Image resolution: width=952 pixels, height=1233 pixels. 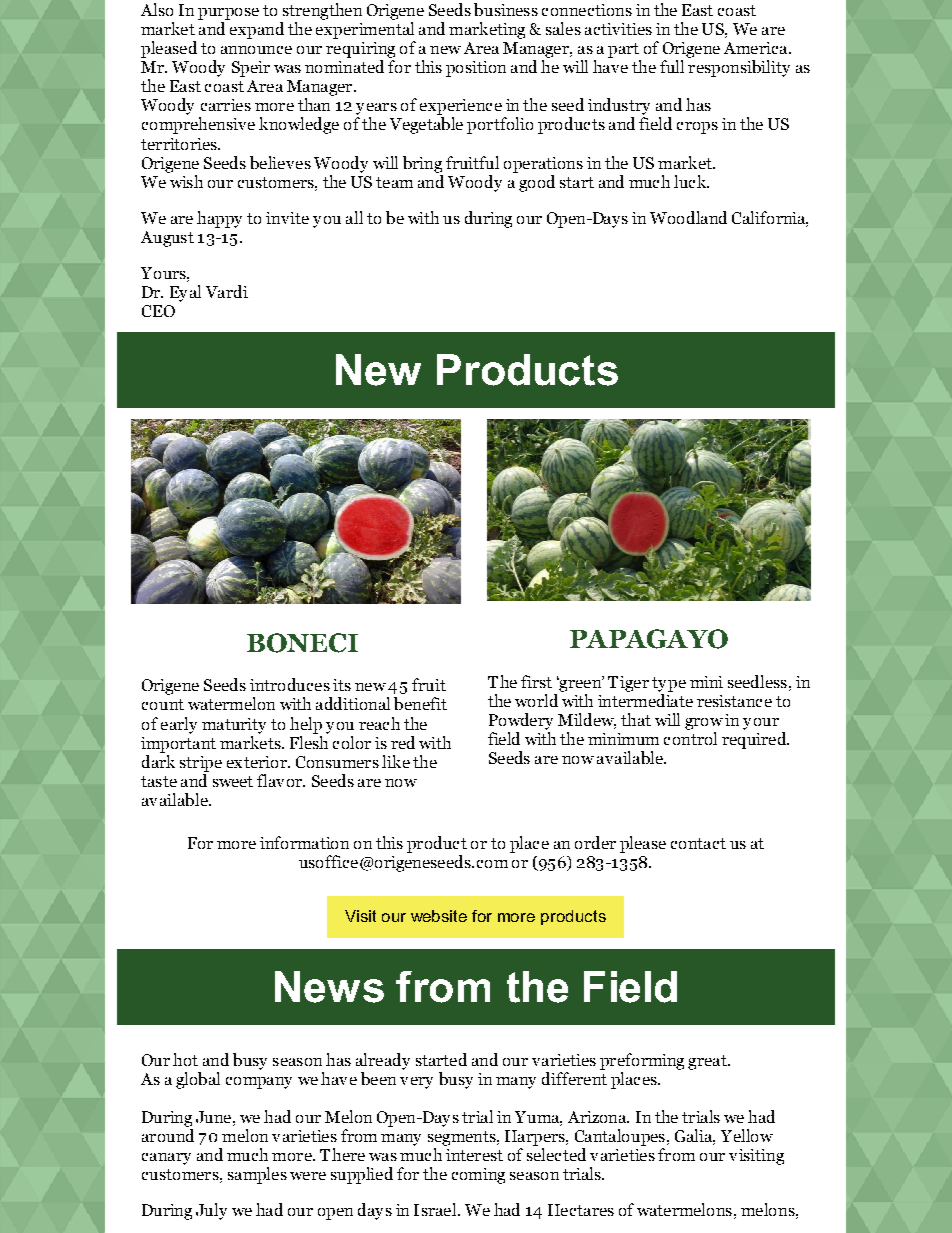 What do you see at coordinates (227, 291) in the screenshot?
I see `Vardi` at bounding box center [227, 291].
